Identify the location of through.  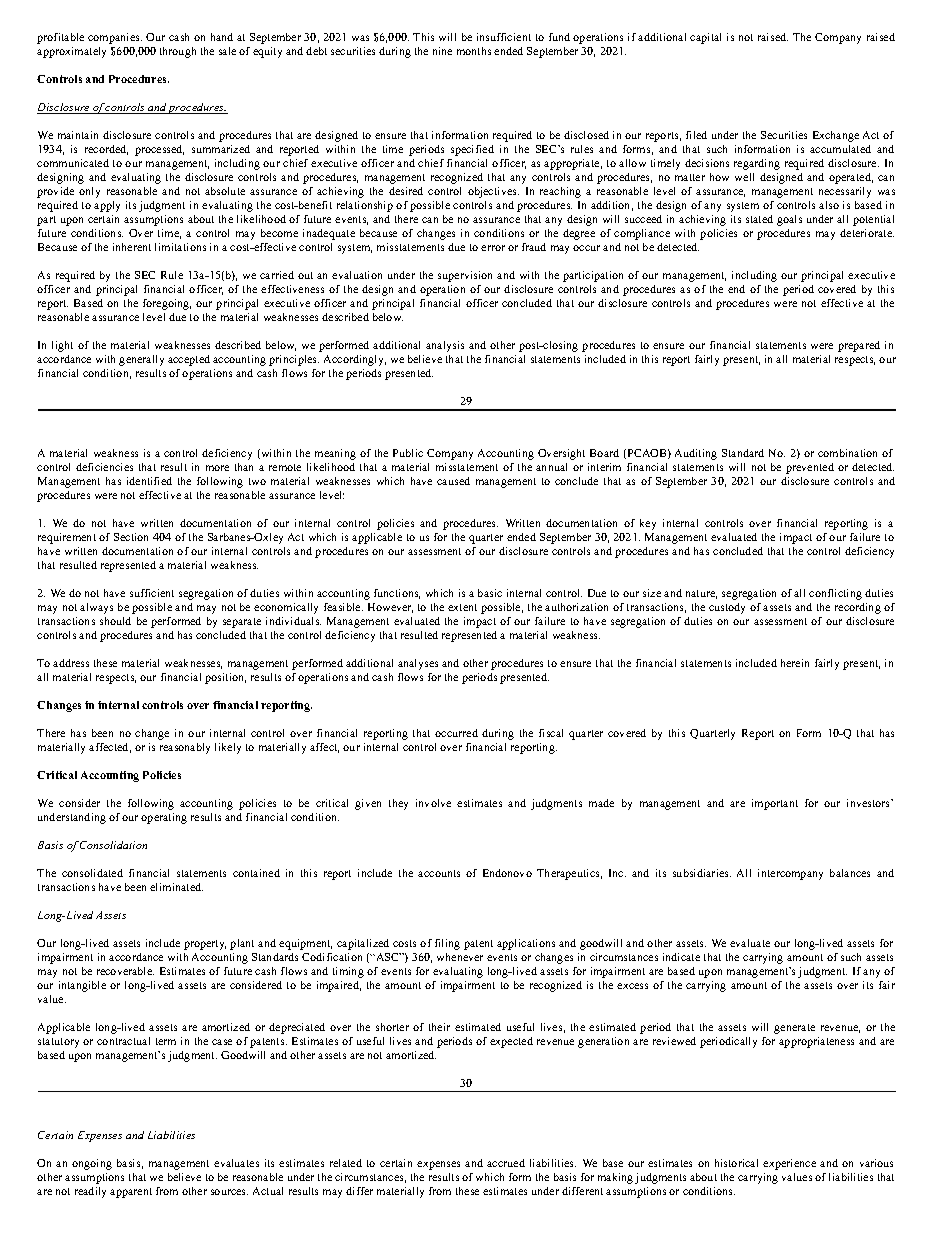
(178, 52).
